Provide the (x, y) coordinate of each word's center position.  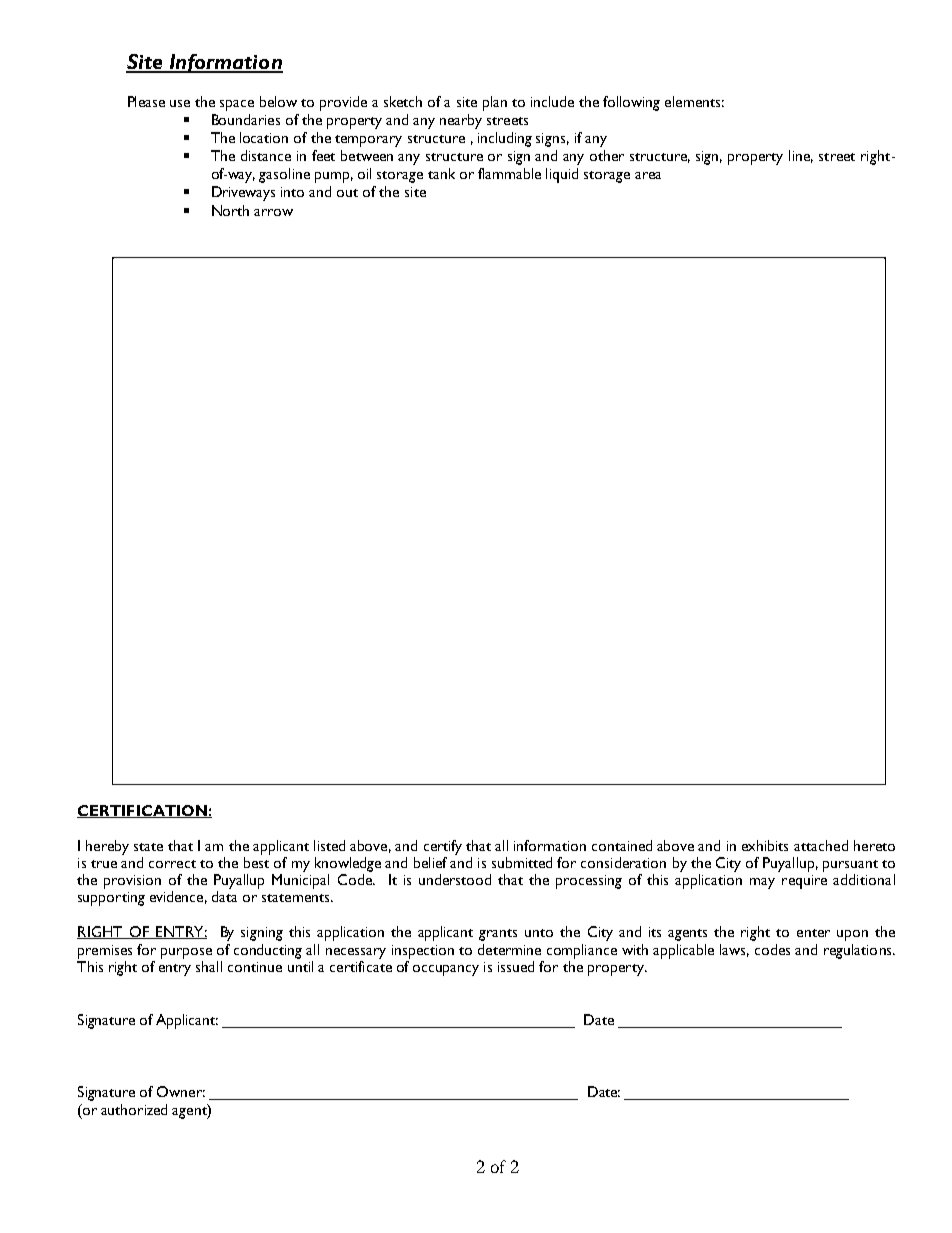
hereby (107, 847)
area (648, 175)
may (762, 883)
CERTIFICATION (143, 811)
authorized (134, 1109)
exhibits (765, 845)
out (347, 193)
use (180, 103)
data (224, 896)
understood (455, 879)
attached (821, 845)
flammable (509, 173)
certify (443, 847)
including (505, 139)
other (607, 155)
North (230, 210)
